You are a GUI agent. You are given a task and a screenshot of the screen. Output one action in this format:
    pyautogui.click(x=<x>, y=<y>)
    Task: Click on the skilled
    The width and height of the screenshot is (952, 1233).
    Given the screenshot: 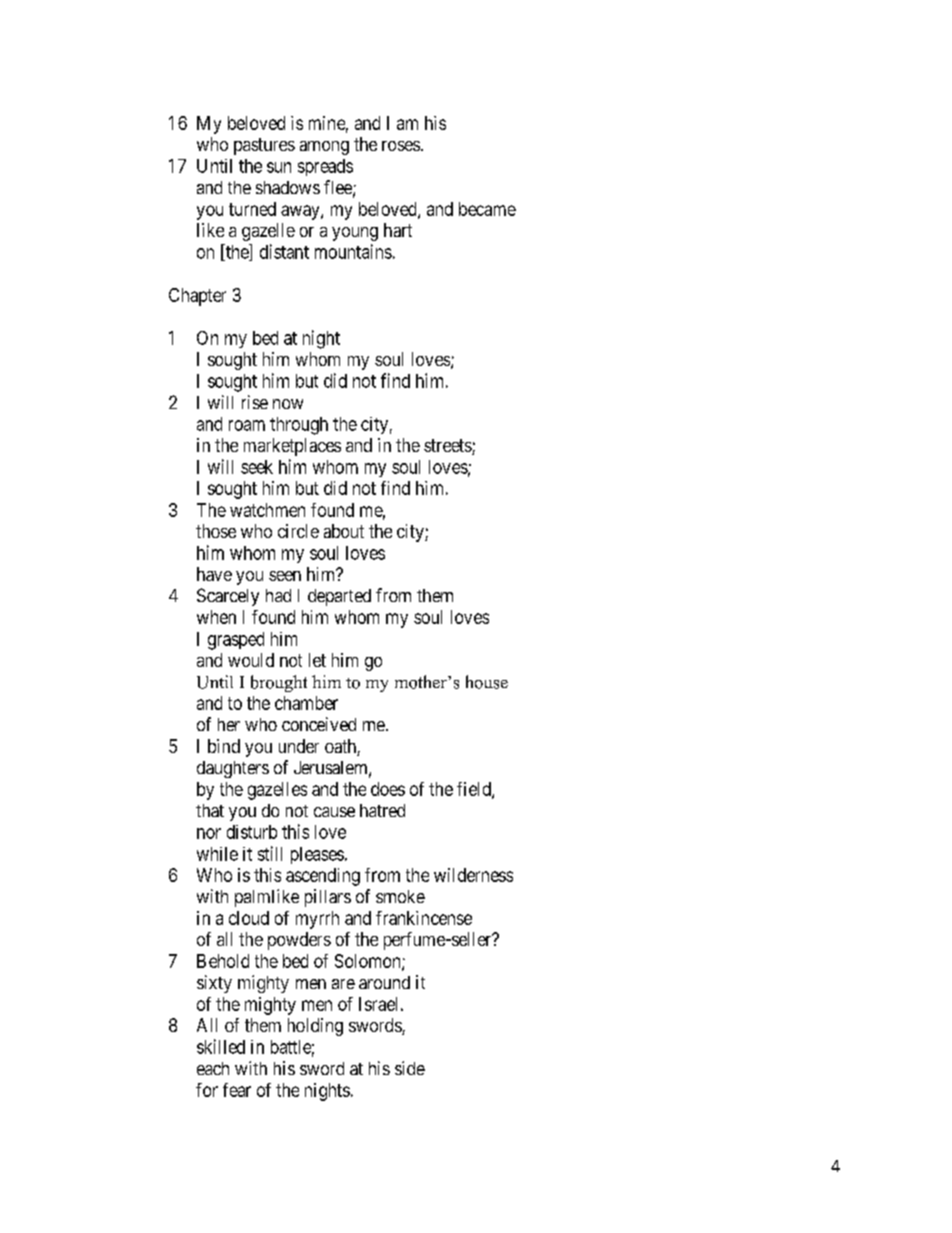 What is the action you would take?
    pyautogui.click(x=221, y=1046)
